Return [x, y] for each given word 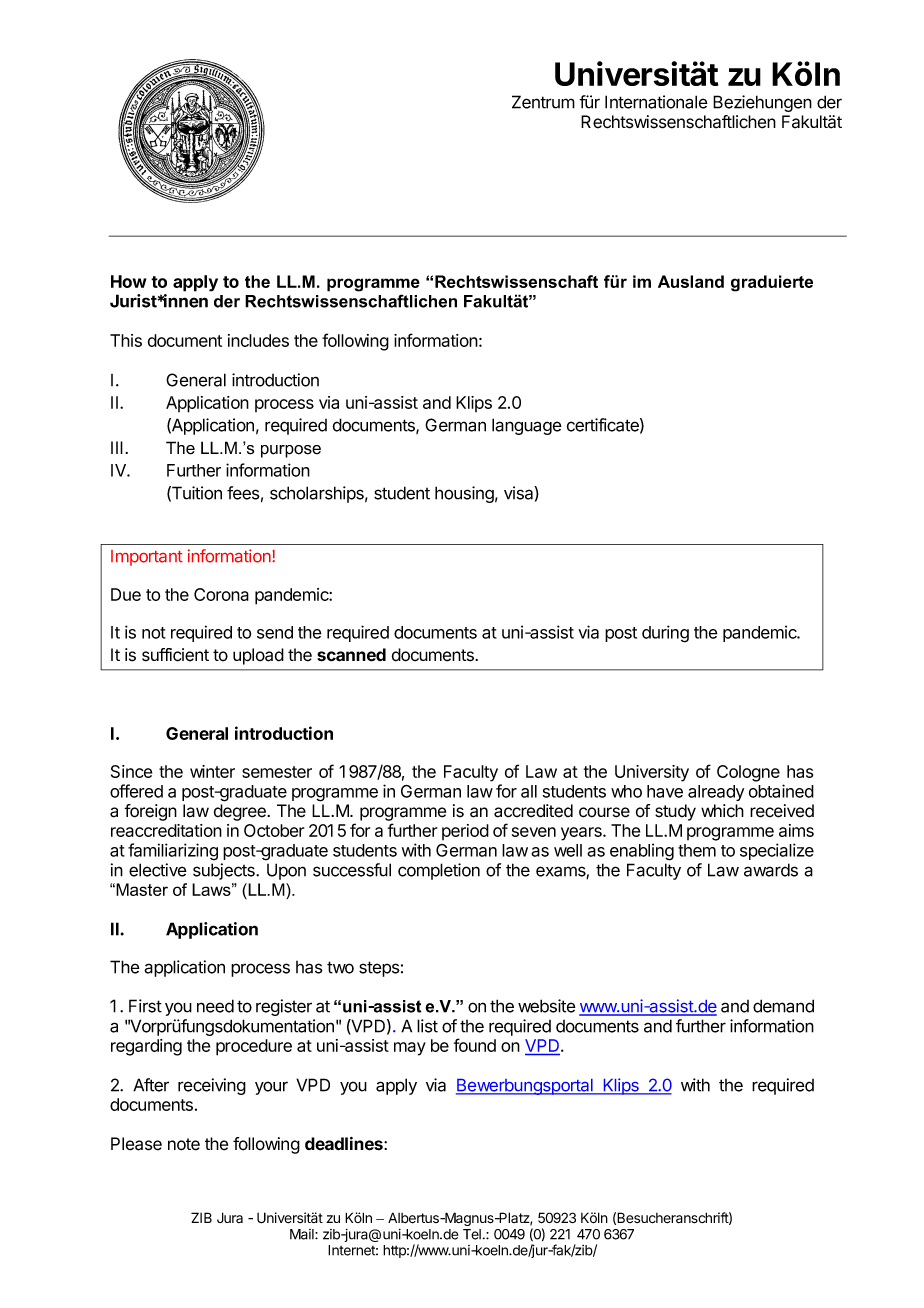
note [184, 1144]
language [527, 426]
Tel [472, 1234]
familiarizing [173, 852]
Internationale [656, 102]
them [697, 850]
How [129, 281]
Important [147, 558]
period [465, 832]
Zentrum [543, 102]
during [665, 634]
